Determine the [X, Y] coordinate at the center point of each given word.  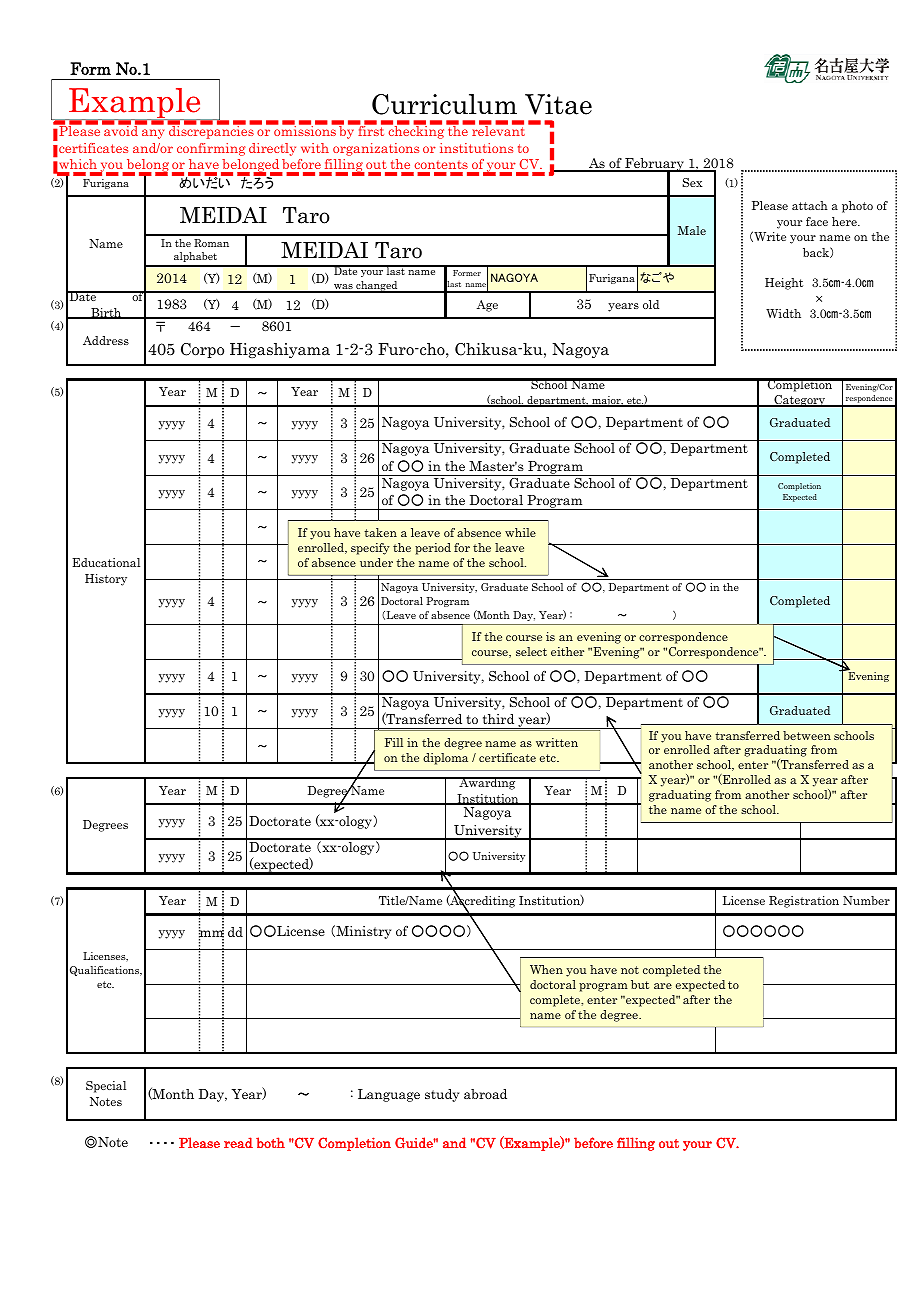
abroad [485, 1094]
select [531, 651]
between [807, 735]
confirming [211, 149]
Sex [692, 182]
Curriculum [444, 104]
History [106, 580]
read [238, 1143]
